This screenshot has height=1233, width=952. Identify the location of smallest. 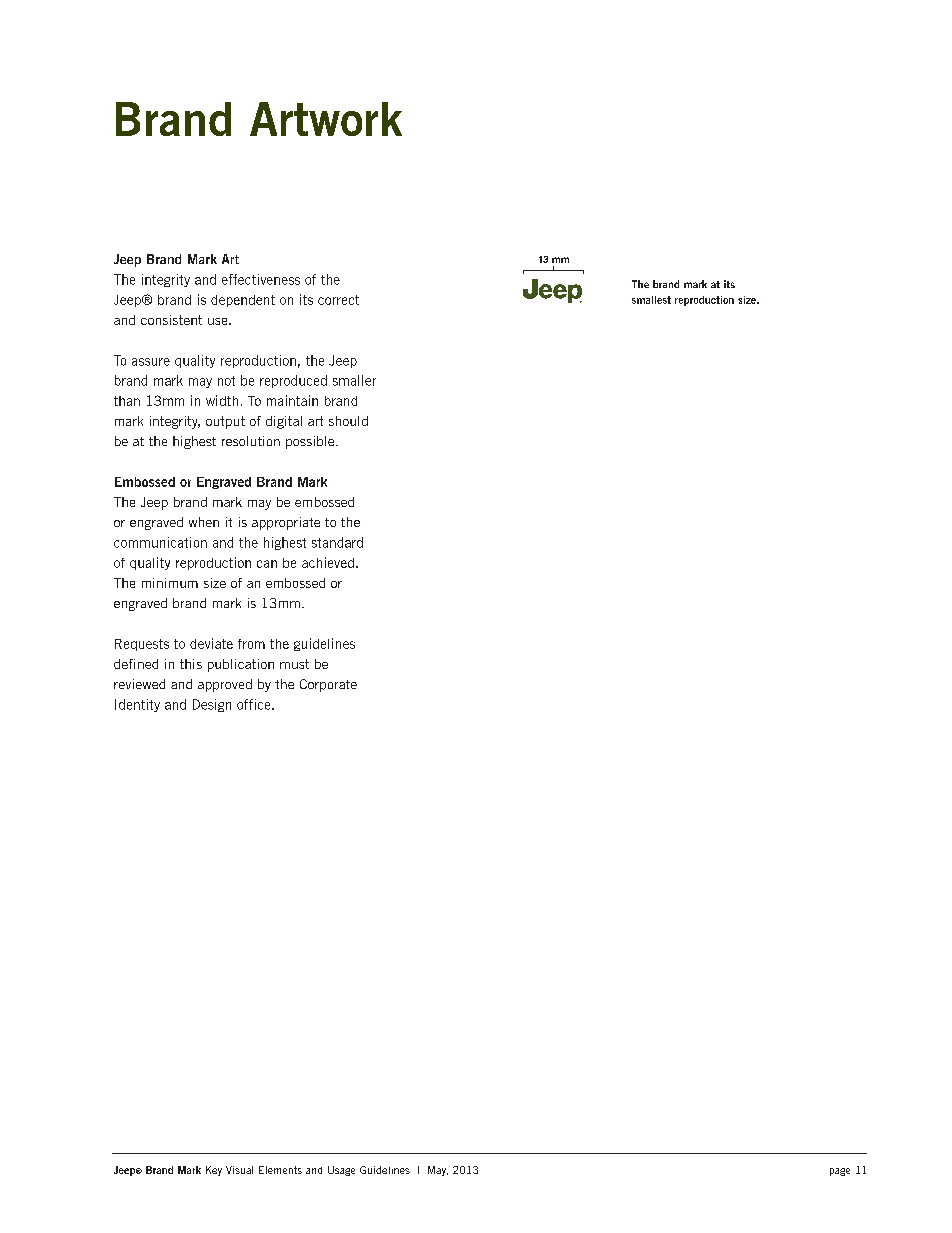
(651, 300).
